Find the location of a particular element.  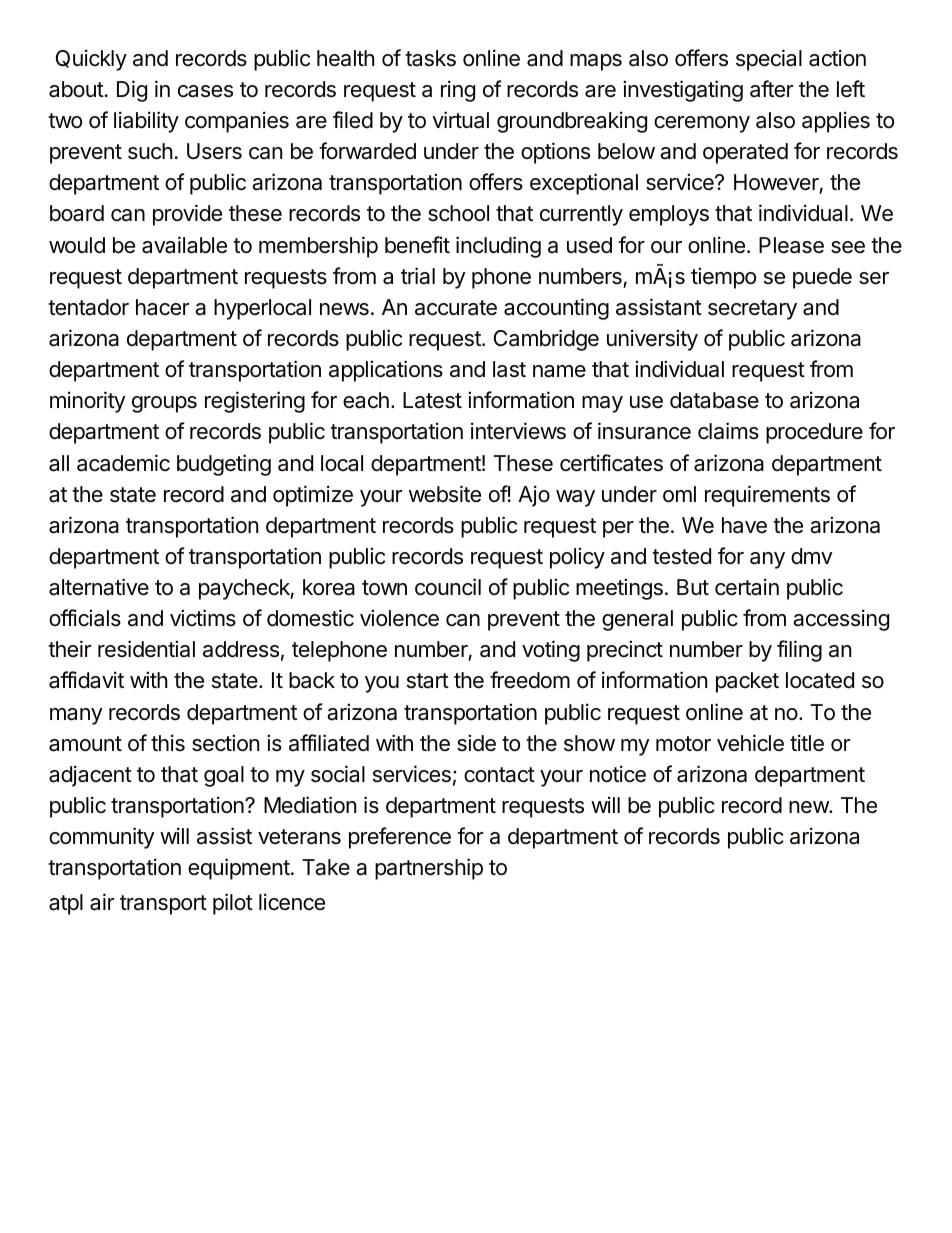

tasks is located at coordinates (430, 58).
